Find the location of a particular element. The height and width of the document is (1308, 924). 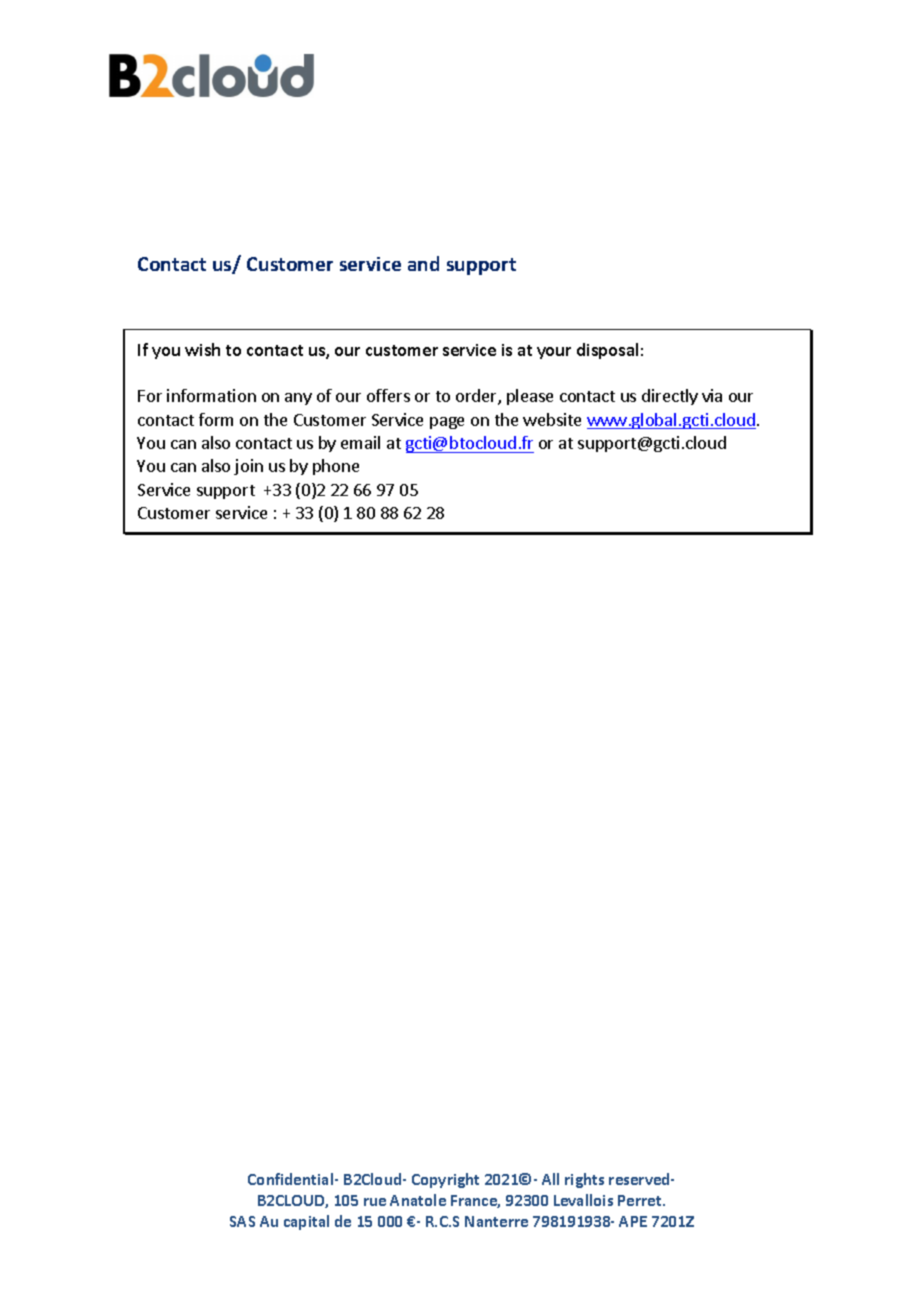

website is located at coordinates (552, 419).
